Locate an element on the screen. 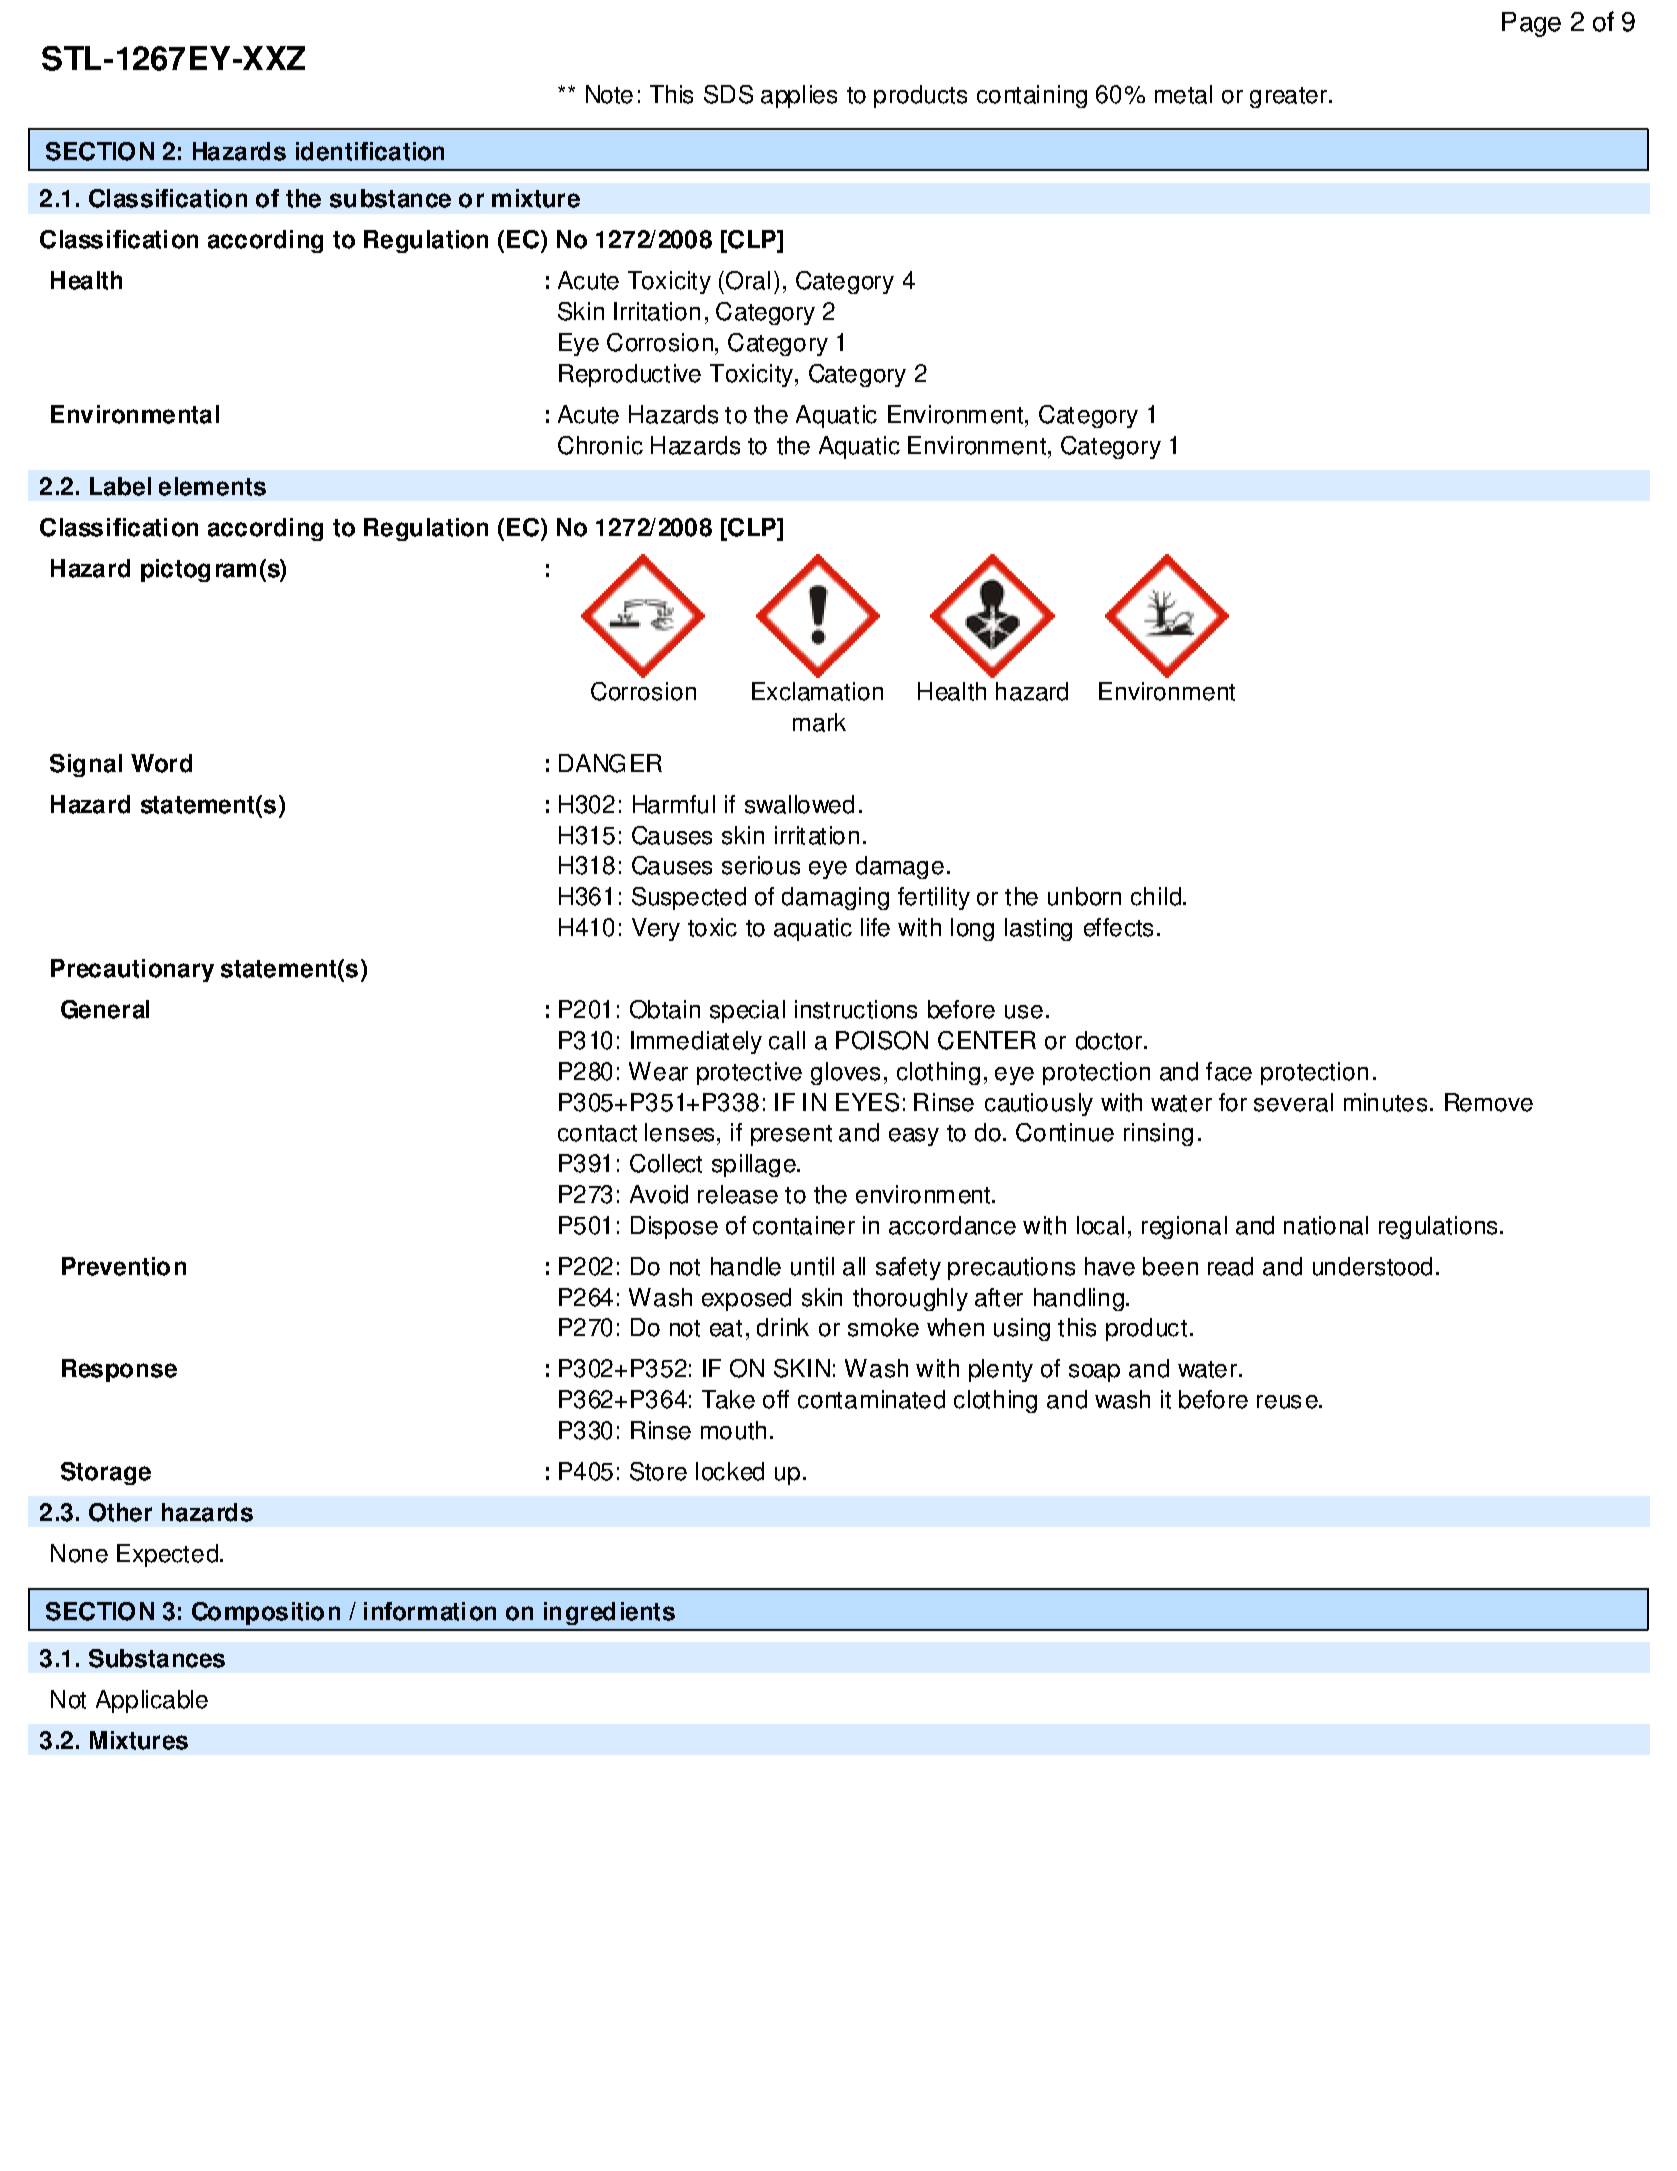 Image resolution: width=1677 pixels, height=2171 pixels. serious is located at coordinates (761, 865).
